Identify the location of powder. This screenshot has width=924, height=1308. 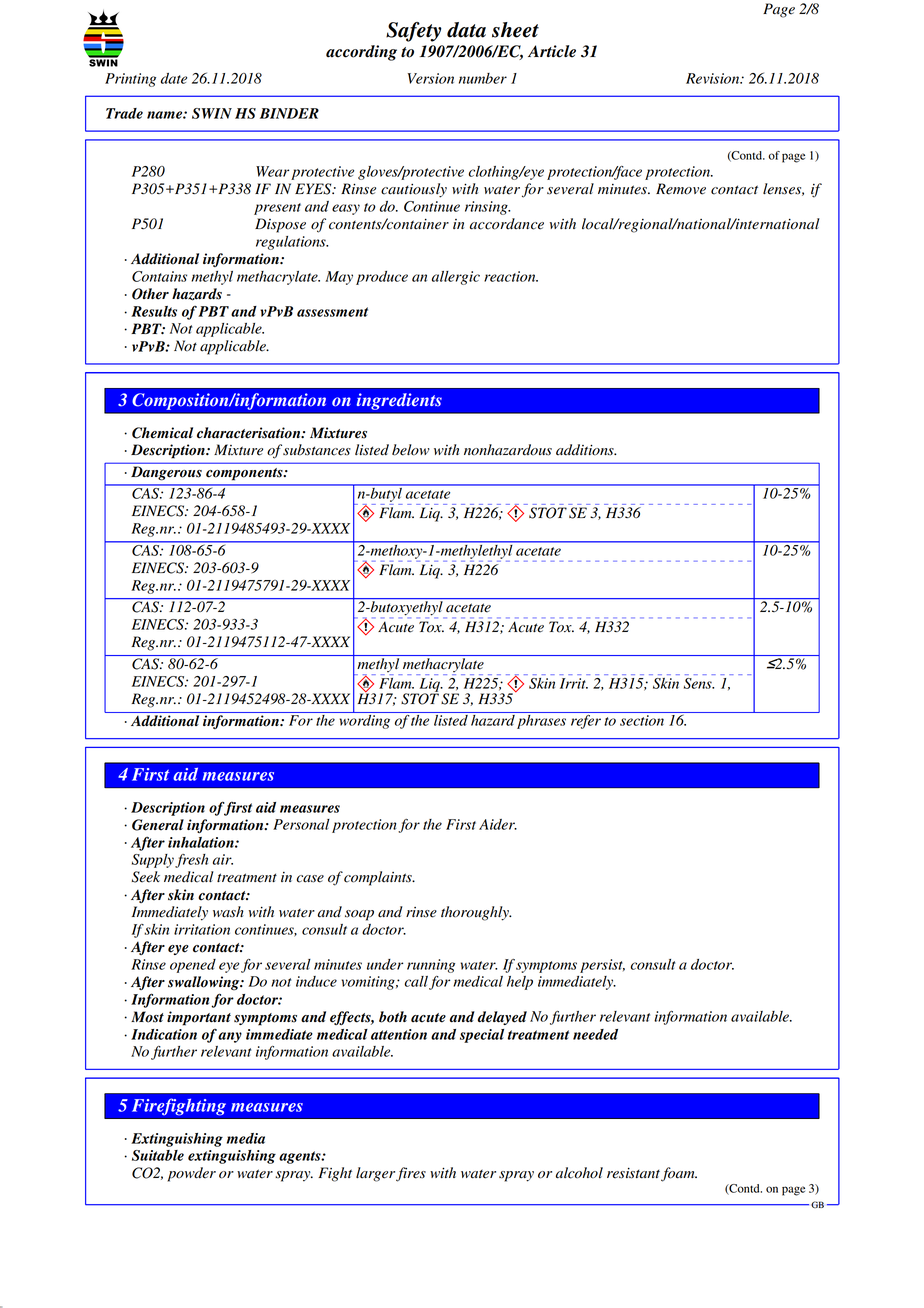
(192, 1174).
